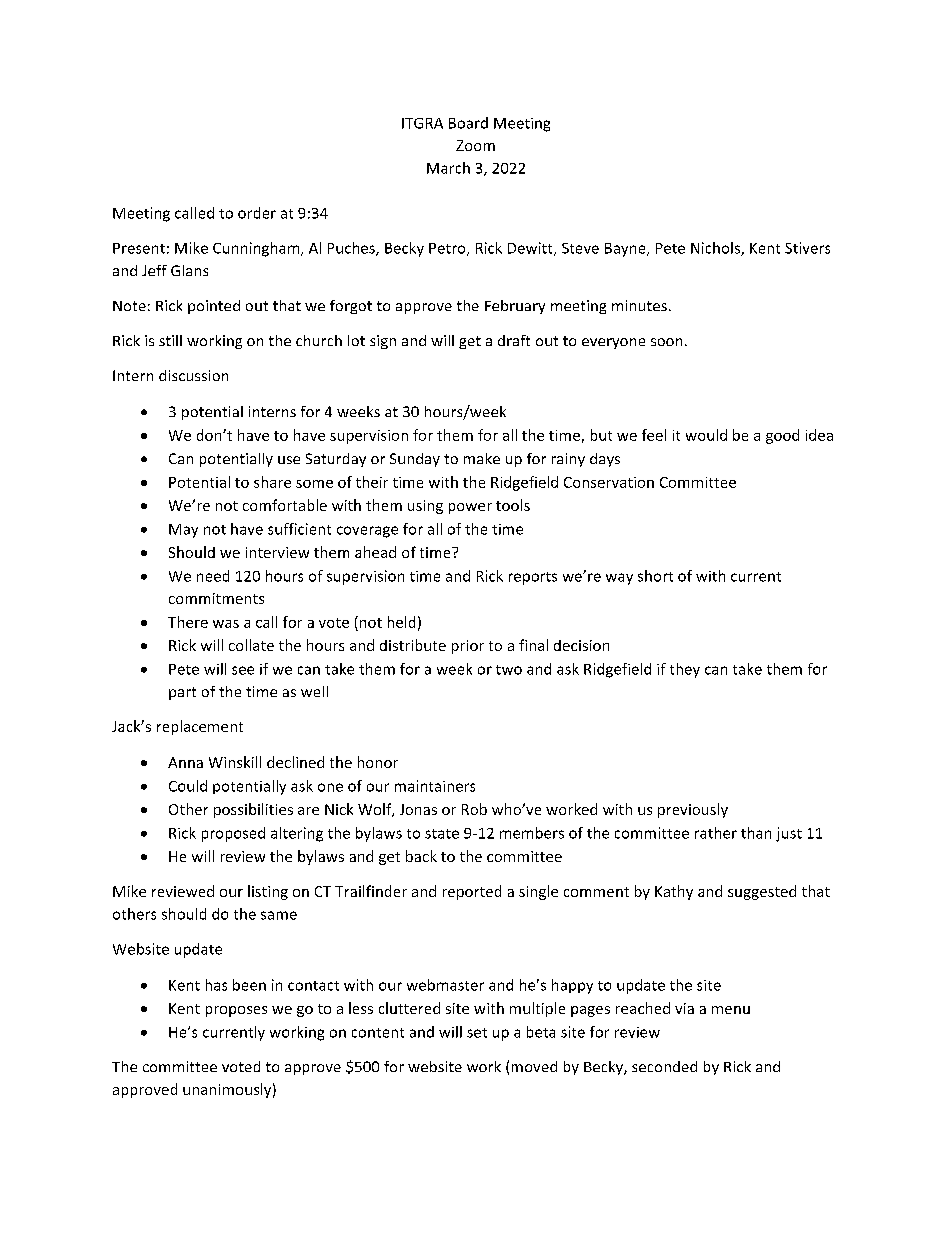 The width and height of the document is (952, 1233). Describe the element at coordinates (236, 1011) in the document. I see `proposes` at that location.
